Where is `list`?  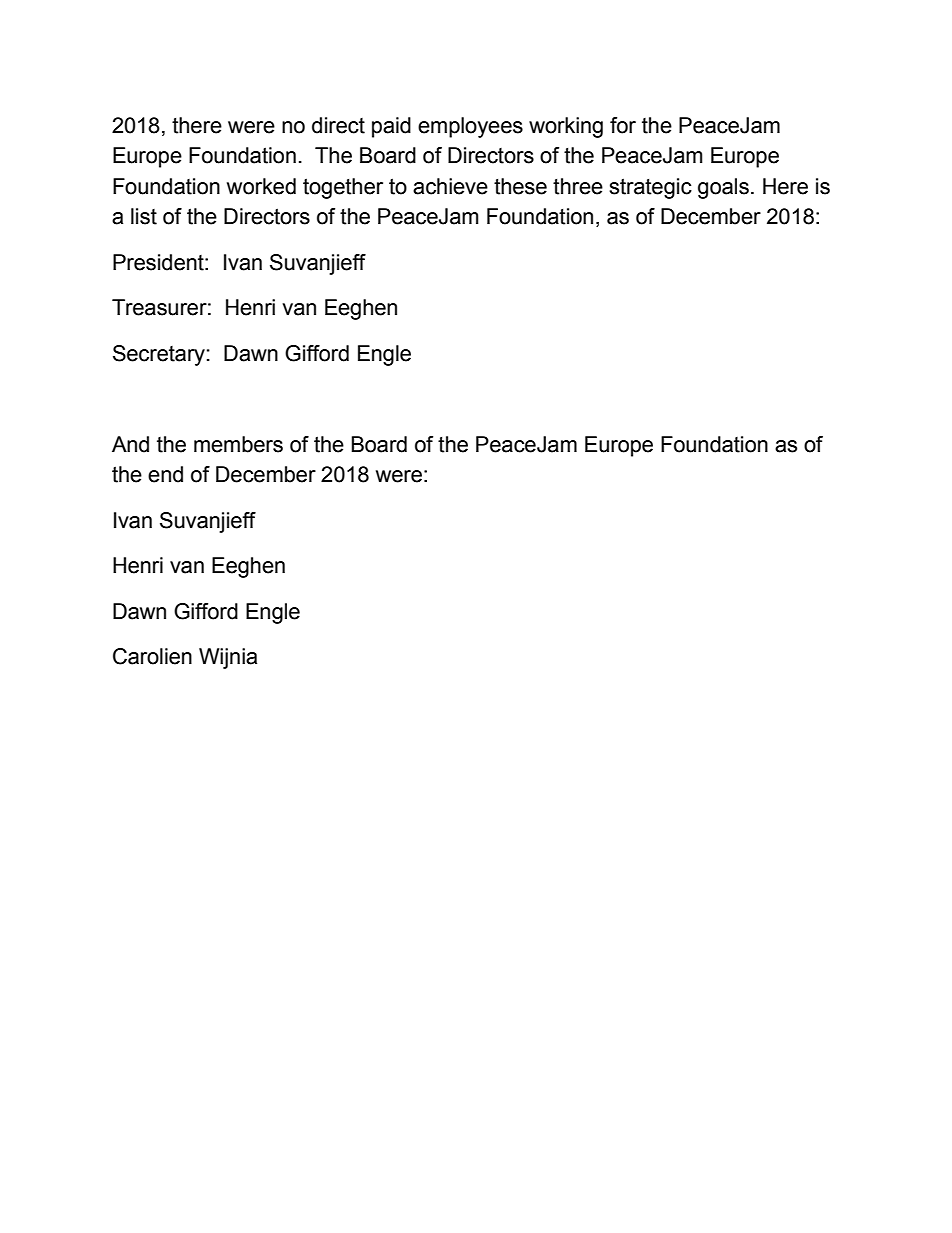 list is located at coordinates (144, 216).
